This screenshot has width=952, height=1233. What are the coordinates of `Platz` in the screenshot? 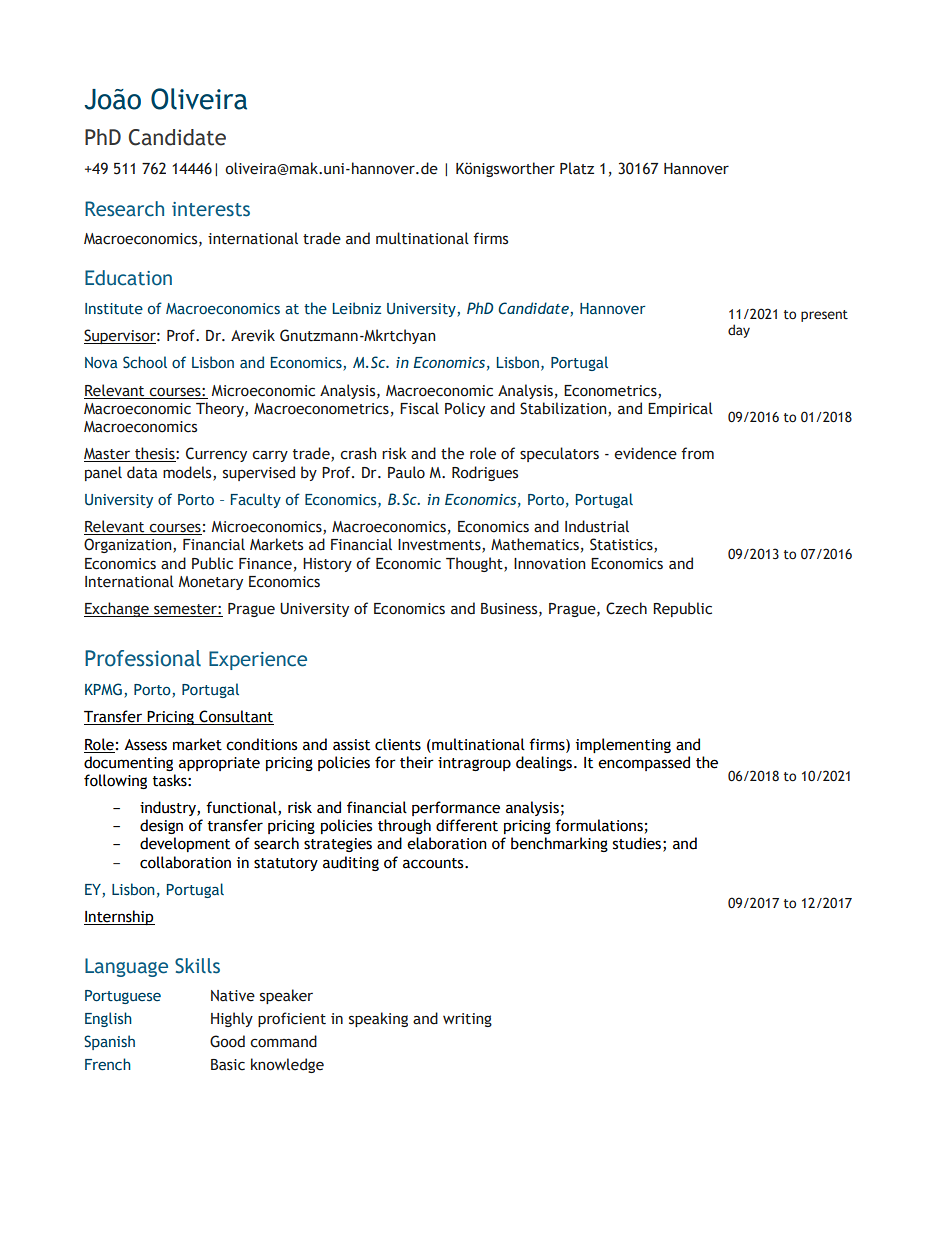 It's located at (577, 168).
